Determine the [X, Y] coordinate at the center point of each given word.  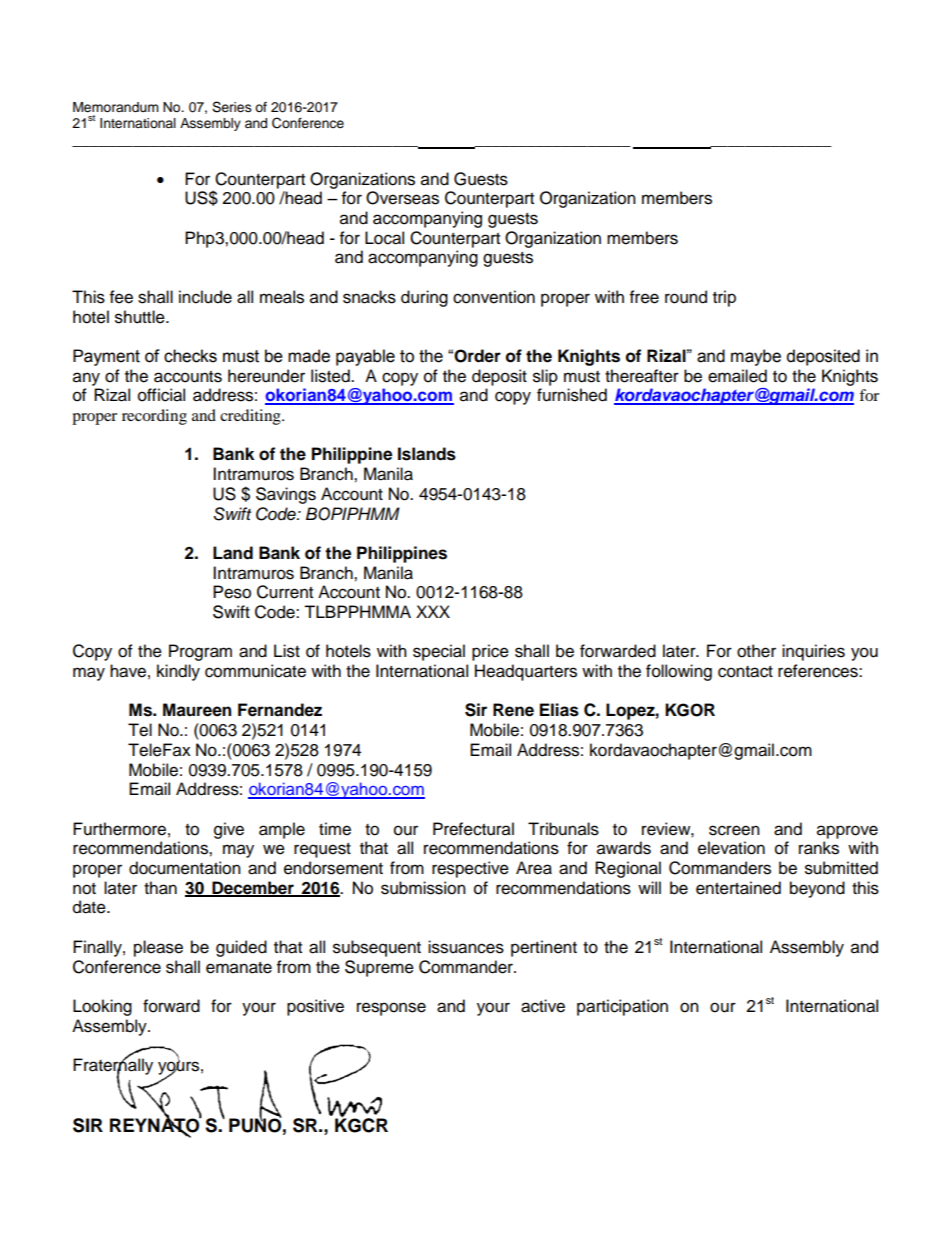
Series [232, 107]
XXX [433, 611]
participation [622, 1007]
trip [724, 298]
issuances [466, 947]
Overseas [402, 198]
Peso [232, 592]
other [756, 651]
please [158, 948]
